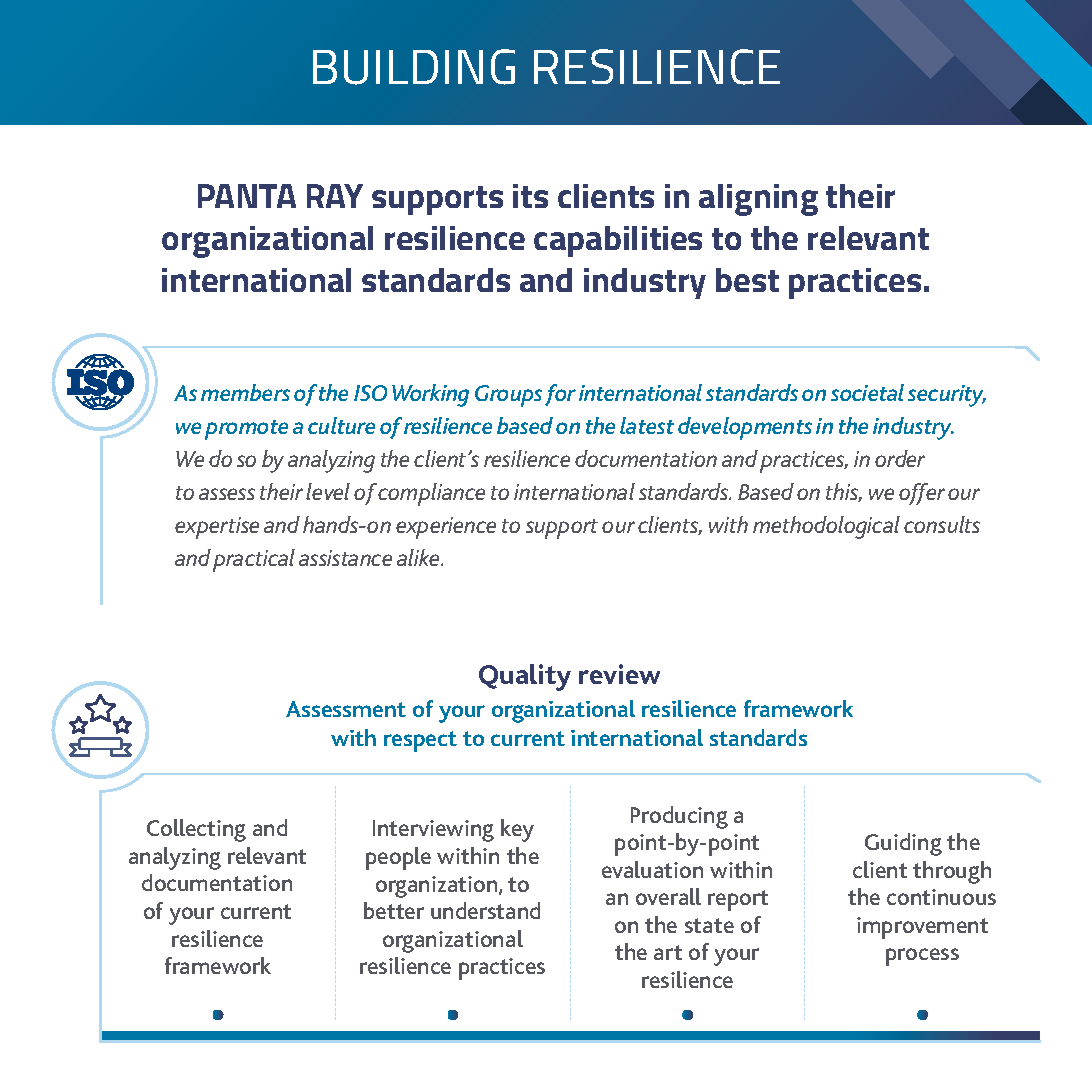 This screenshot has width=1092, height=1092. I want to click on BUILDING, so click(414, 67).
